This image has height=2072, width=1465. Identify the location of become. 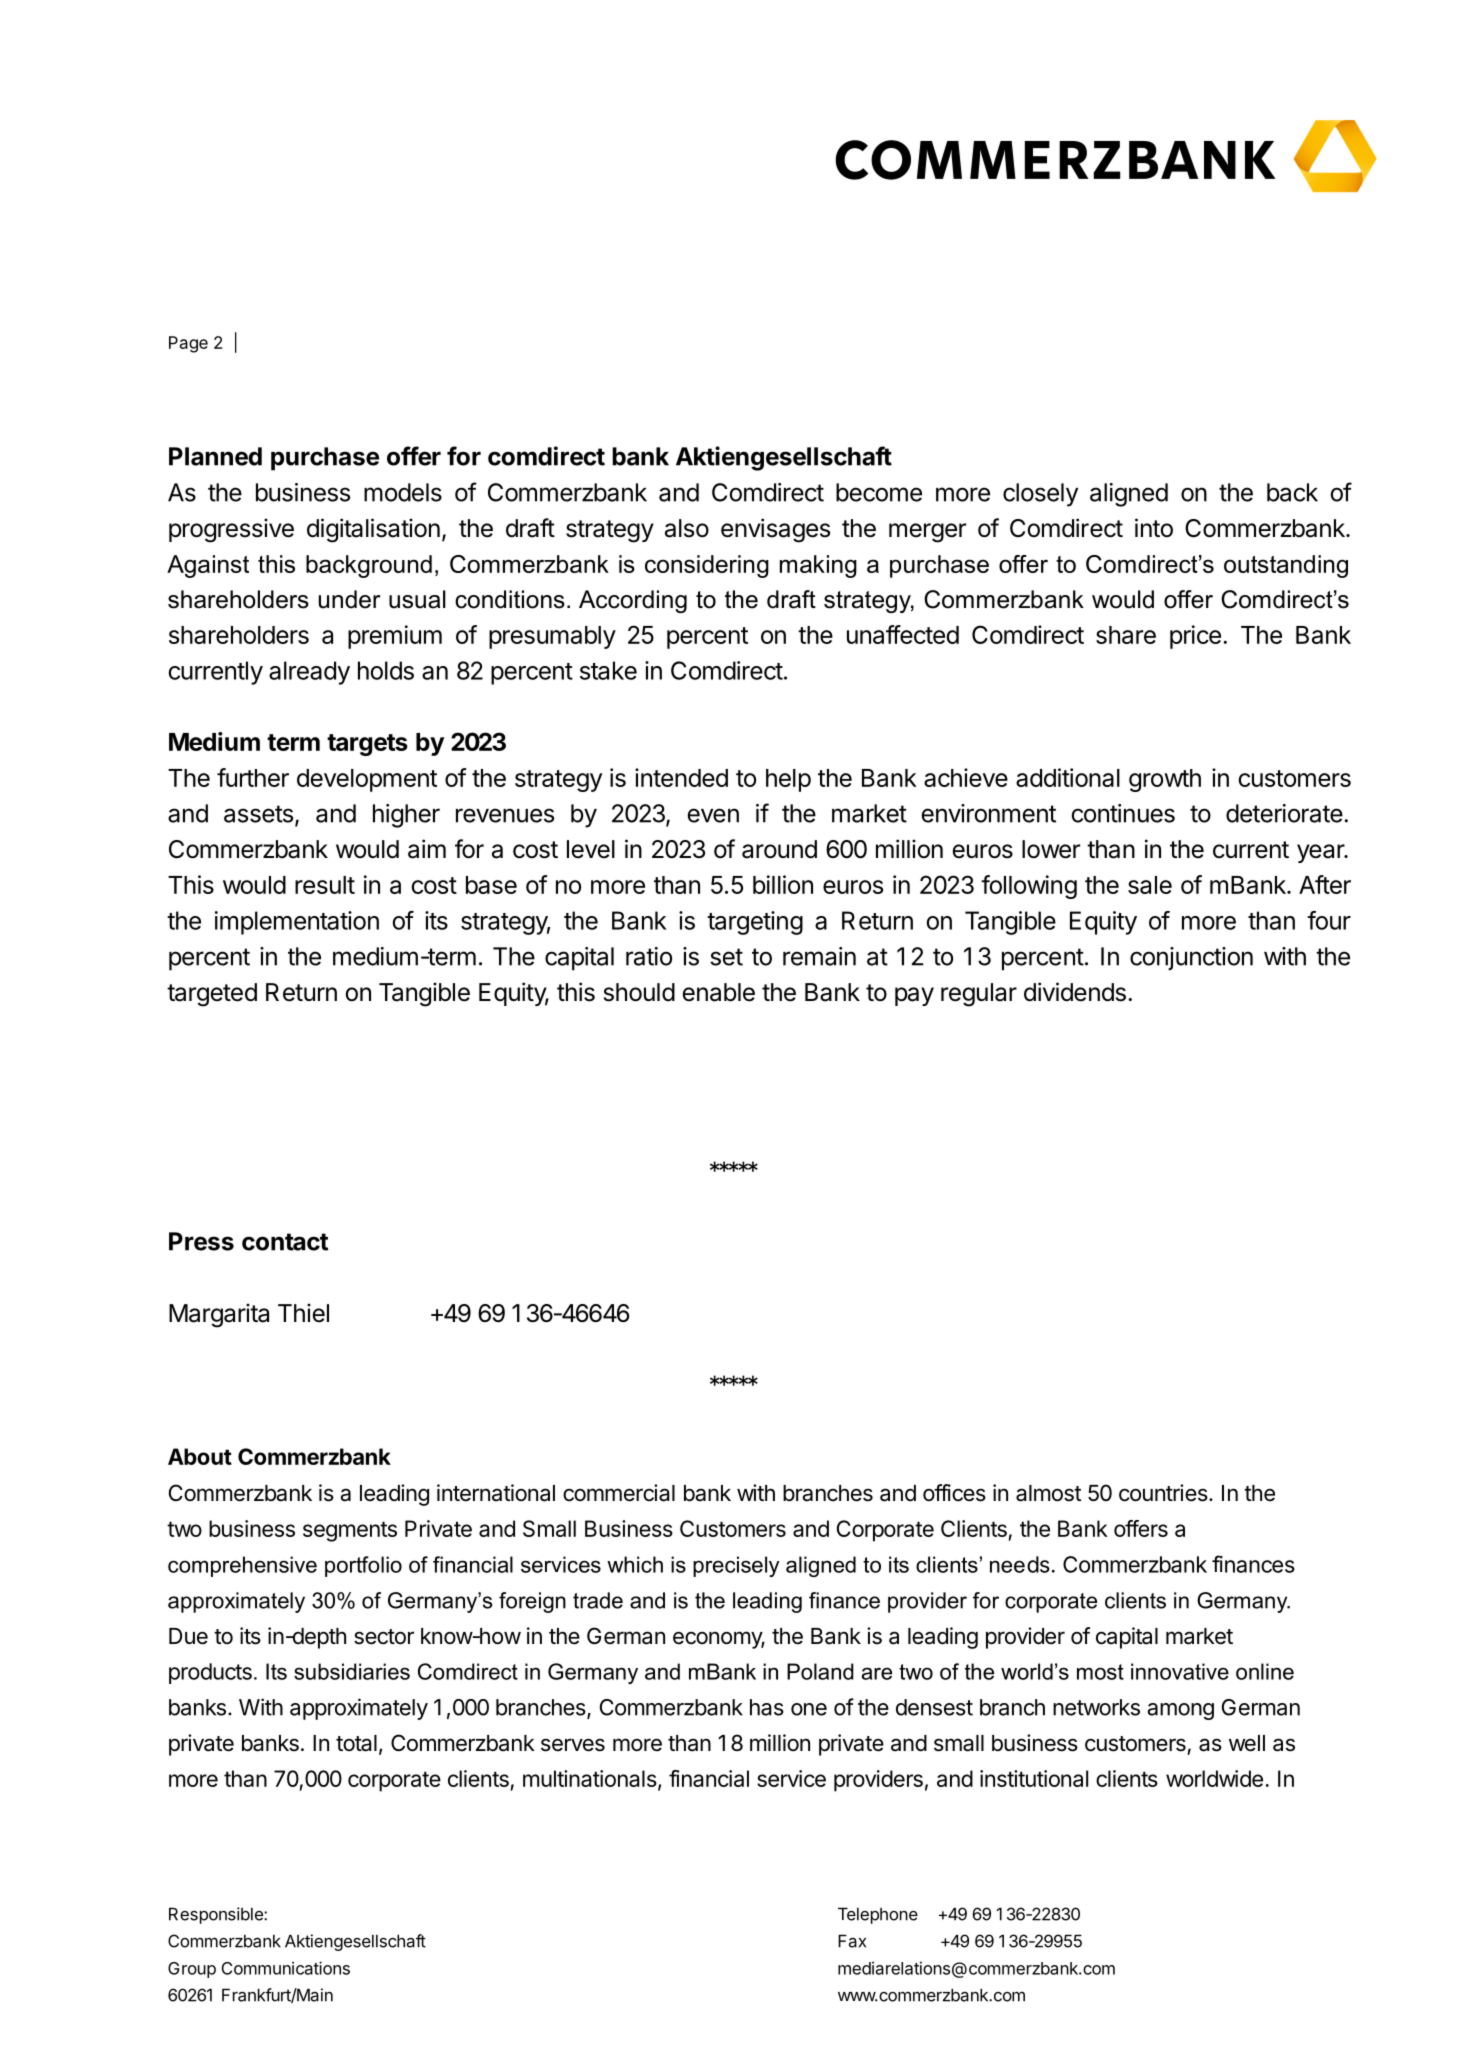
(879, 492).
